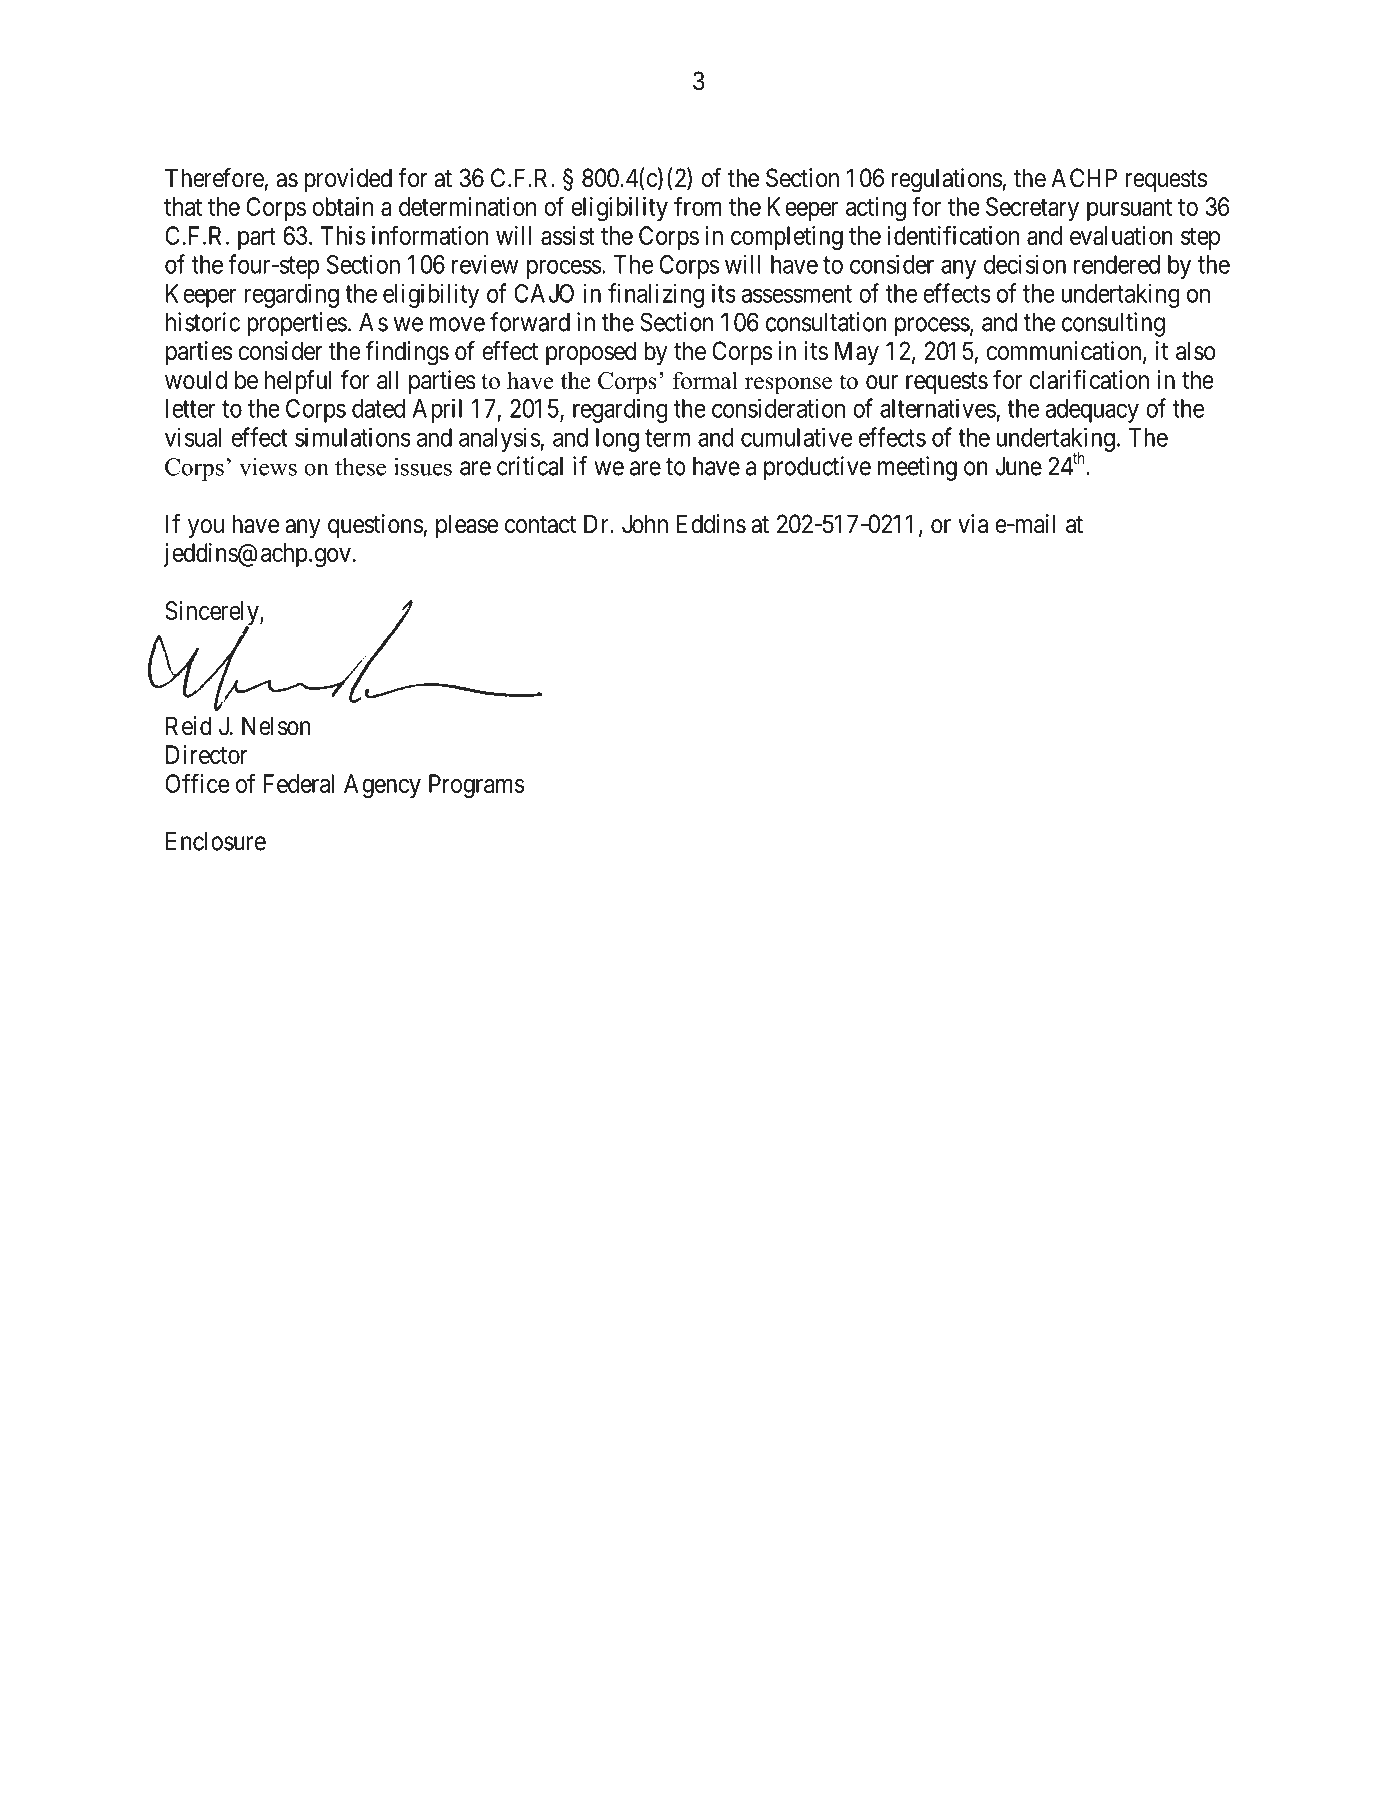 This screenshot has width=1396, height=1806. What do you see at coordinates (1032, 209) in the screenshot?
I see `Secretary` at bounding box center [1032, 209].
